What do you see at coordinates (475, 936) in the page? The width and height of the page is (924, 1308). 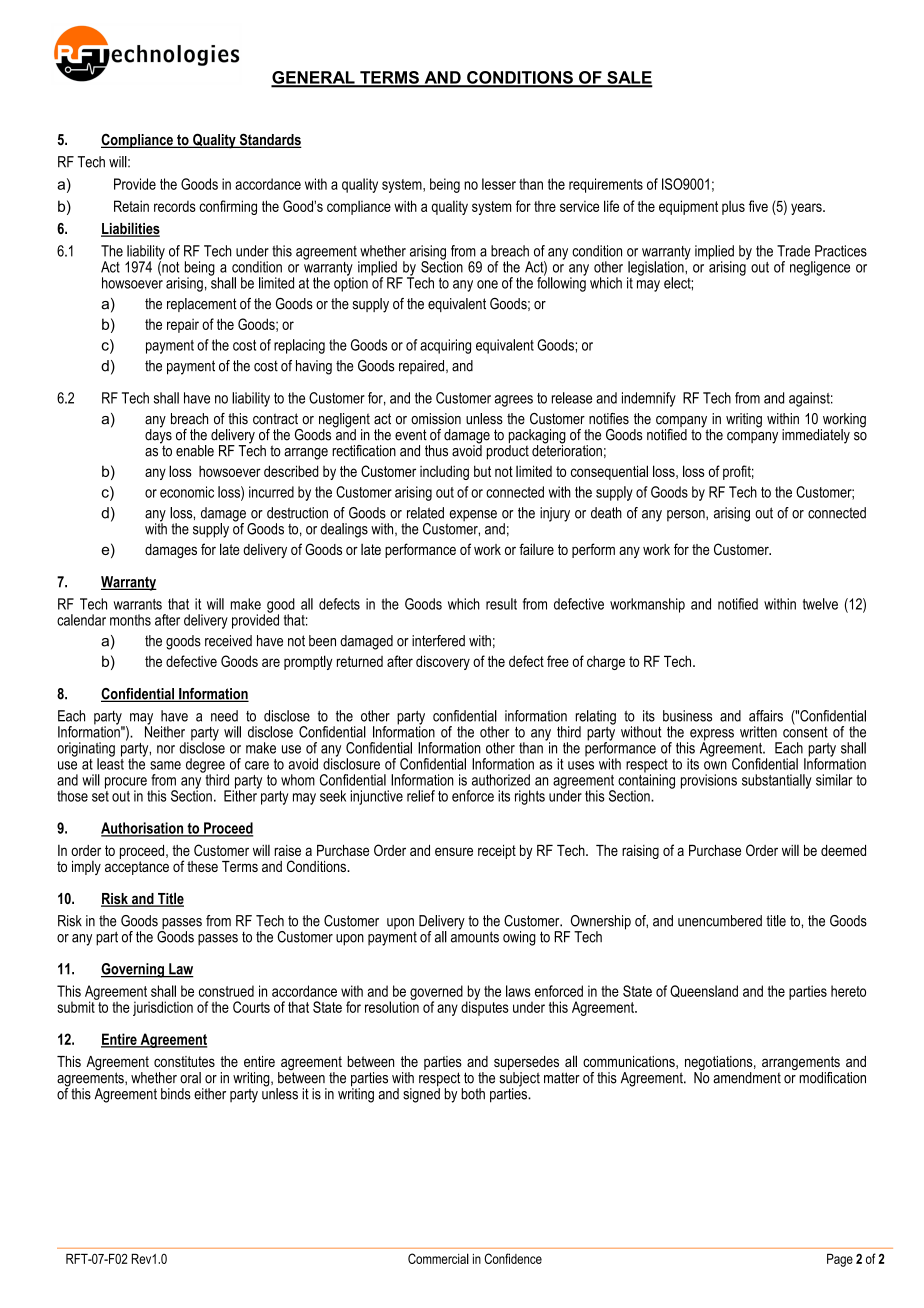 I see `amounts` at bounding box center [475, 936].
